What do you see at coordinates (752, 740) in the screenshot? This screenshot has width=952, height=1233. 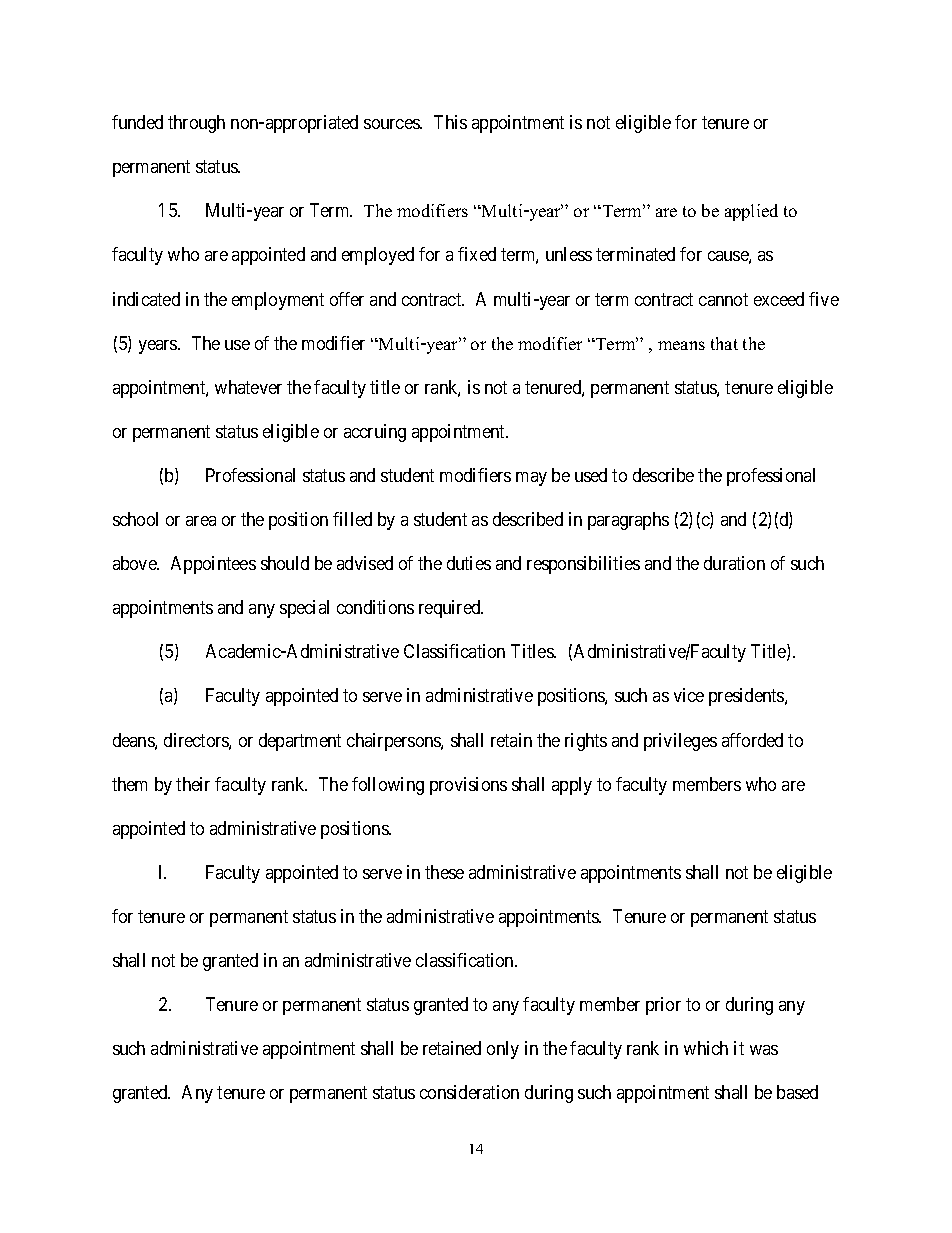 I see `afforded` at bounding box center [752, 740].
